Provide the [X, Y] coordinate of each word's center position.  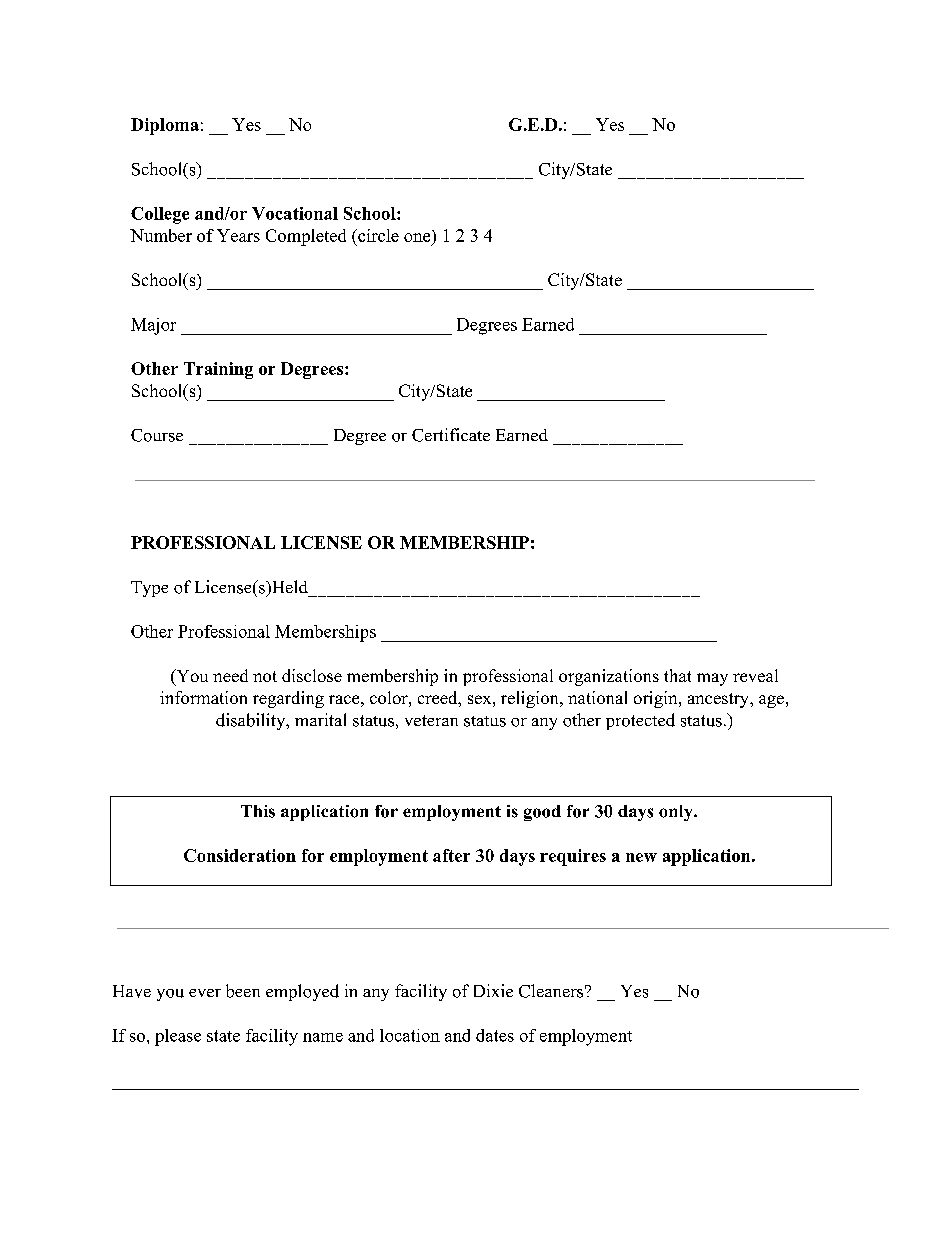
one [417, 237]
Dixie [493, 990]
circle [377, 235]
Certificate [451, 435]
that [677, 675]
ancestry [719, 700]
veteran [431, 720]
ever [205, 993]
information [203, 697]
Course [157, 435]
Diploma [165, 126]
